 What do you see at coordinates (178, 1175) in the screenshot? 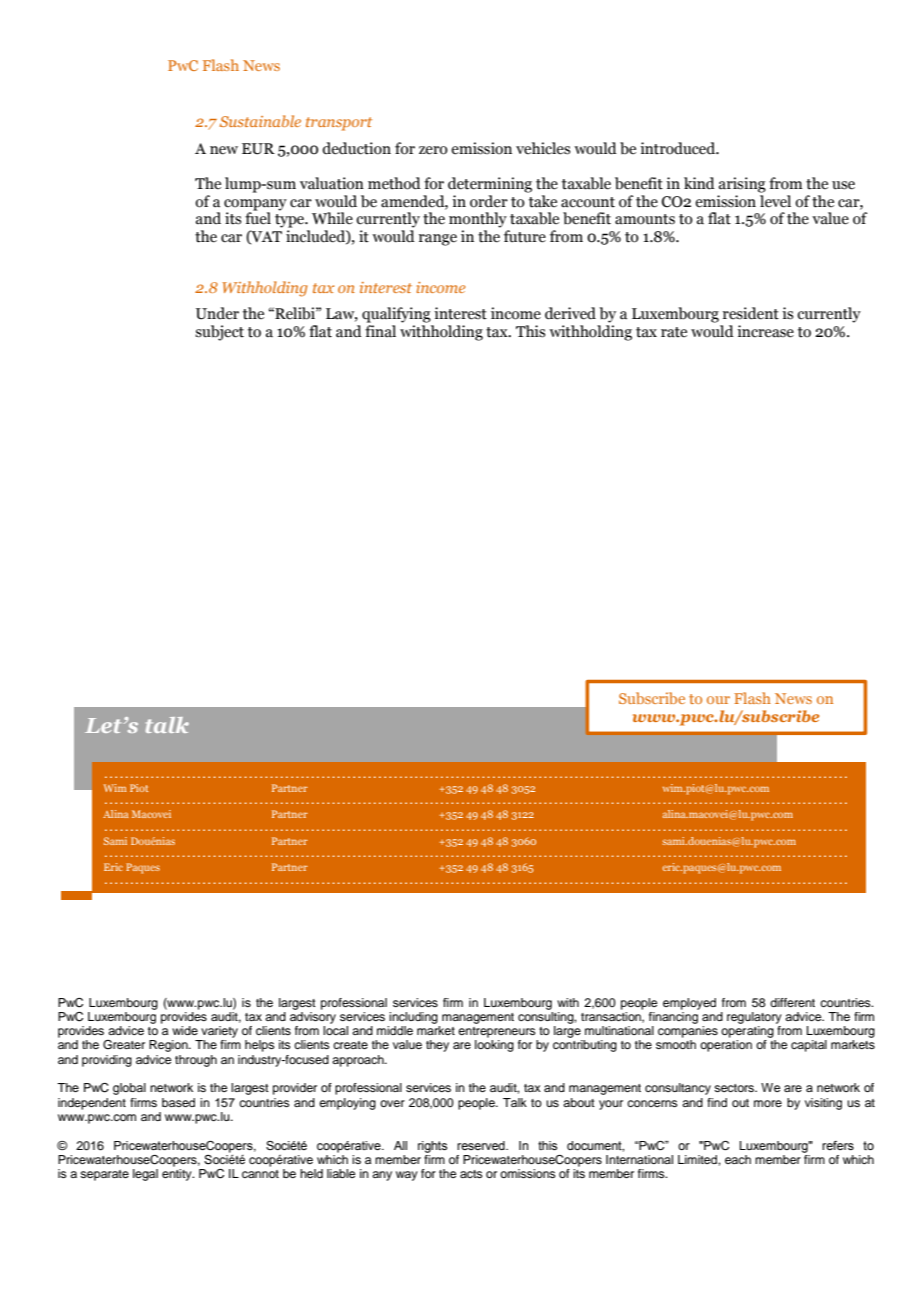
I see `entity` at bounding box center [178, 1175].
